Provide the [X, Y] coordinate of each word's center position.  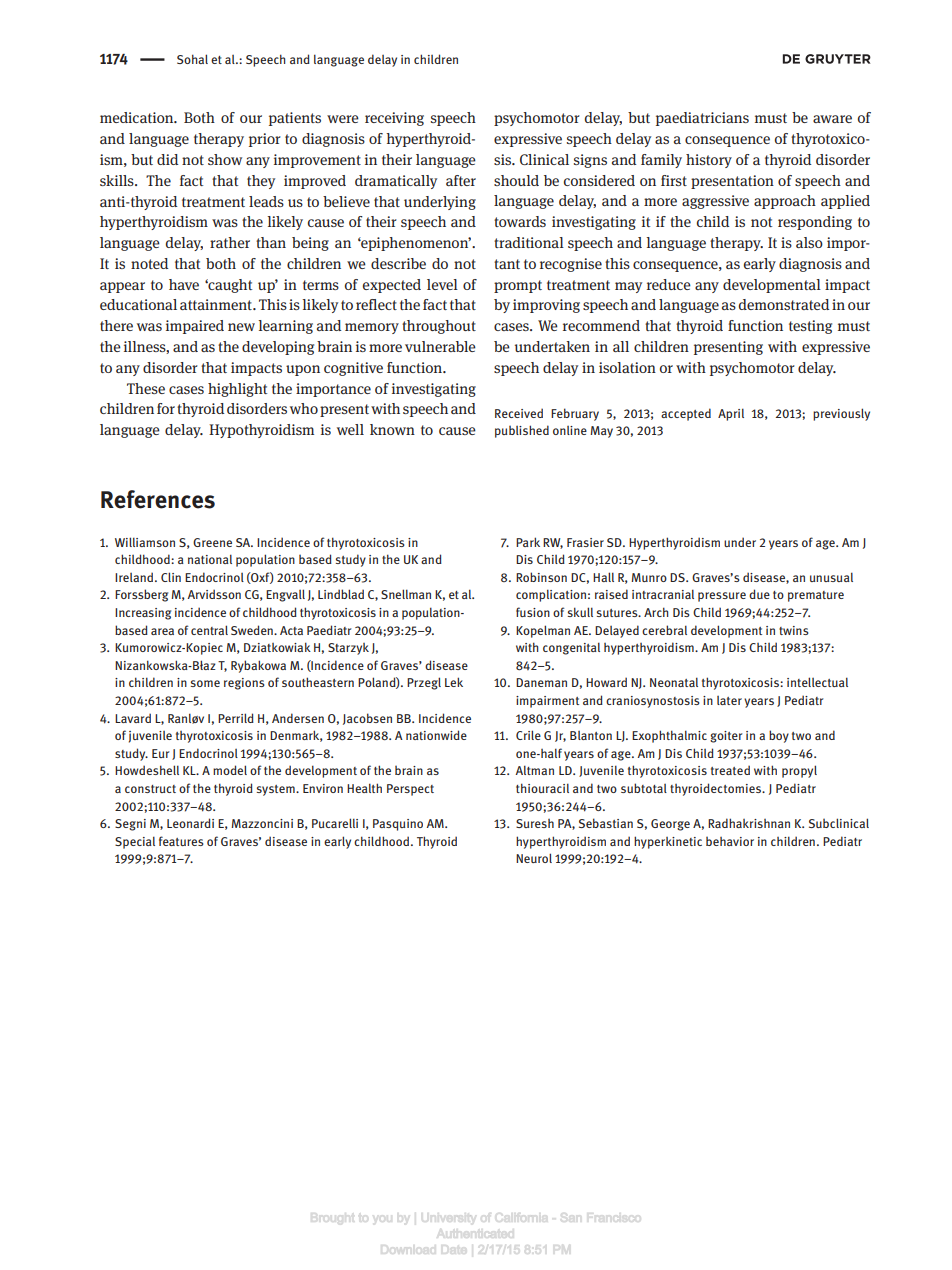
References [158, 499]
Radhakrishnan [749, 823]
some [205, 683]
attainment [217, 304]
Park [528, 542]
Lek [454, 682]
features [181, 841]
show [225, 159]
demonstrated [784, 304]
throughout [439, 327]
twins [794, 630]
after [461, 180]
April [731, 414]
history [709, 161]
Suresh [535, 823]
